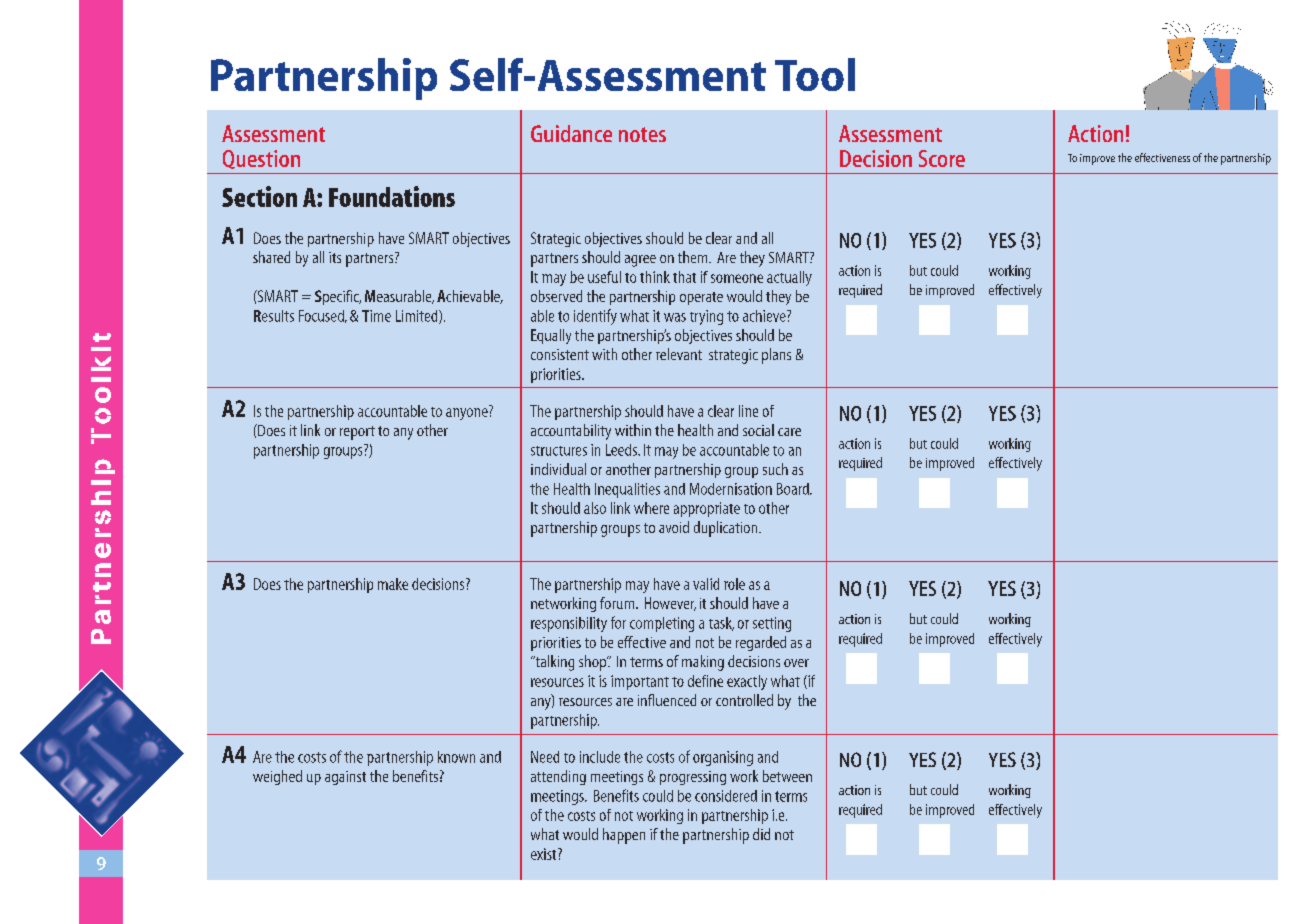 The height and width of the screenshot is (924, 1307). I want to click on did, so click(761, 834).
